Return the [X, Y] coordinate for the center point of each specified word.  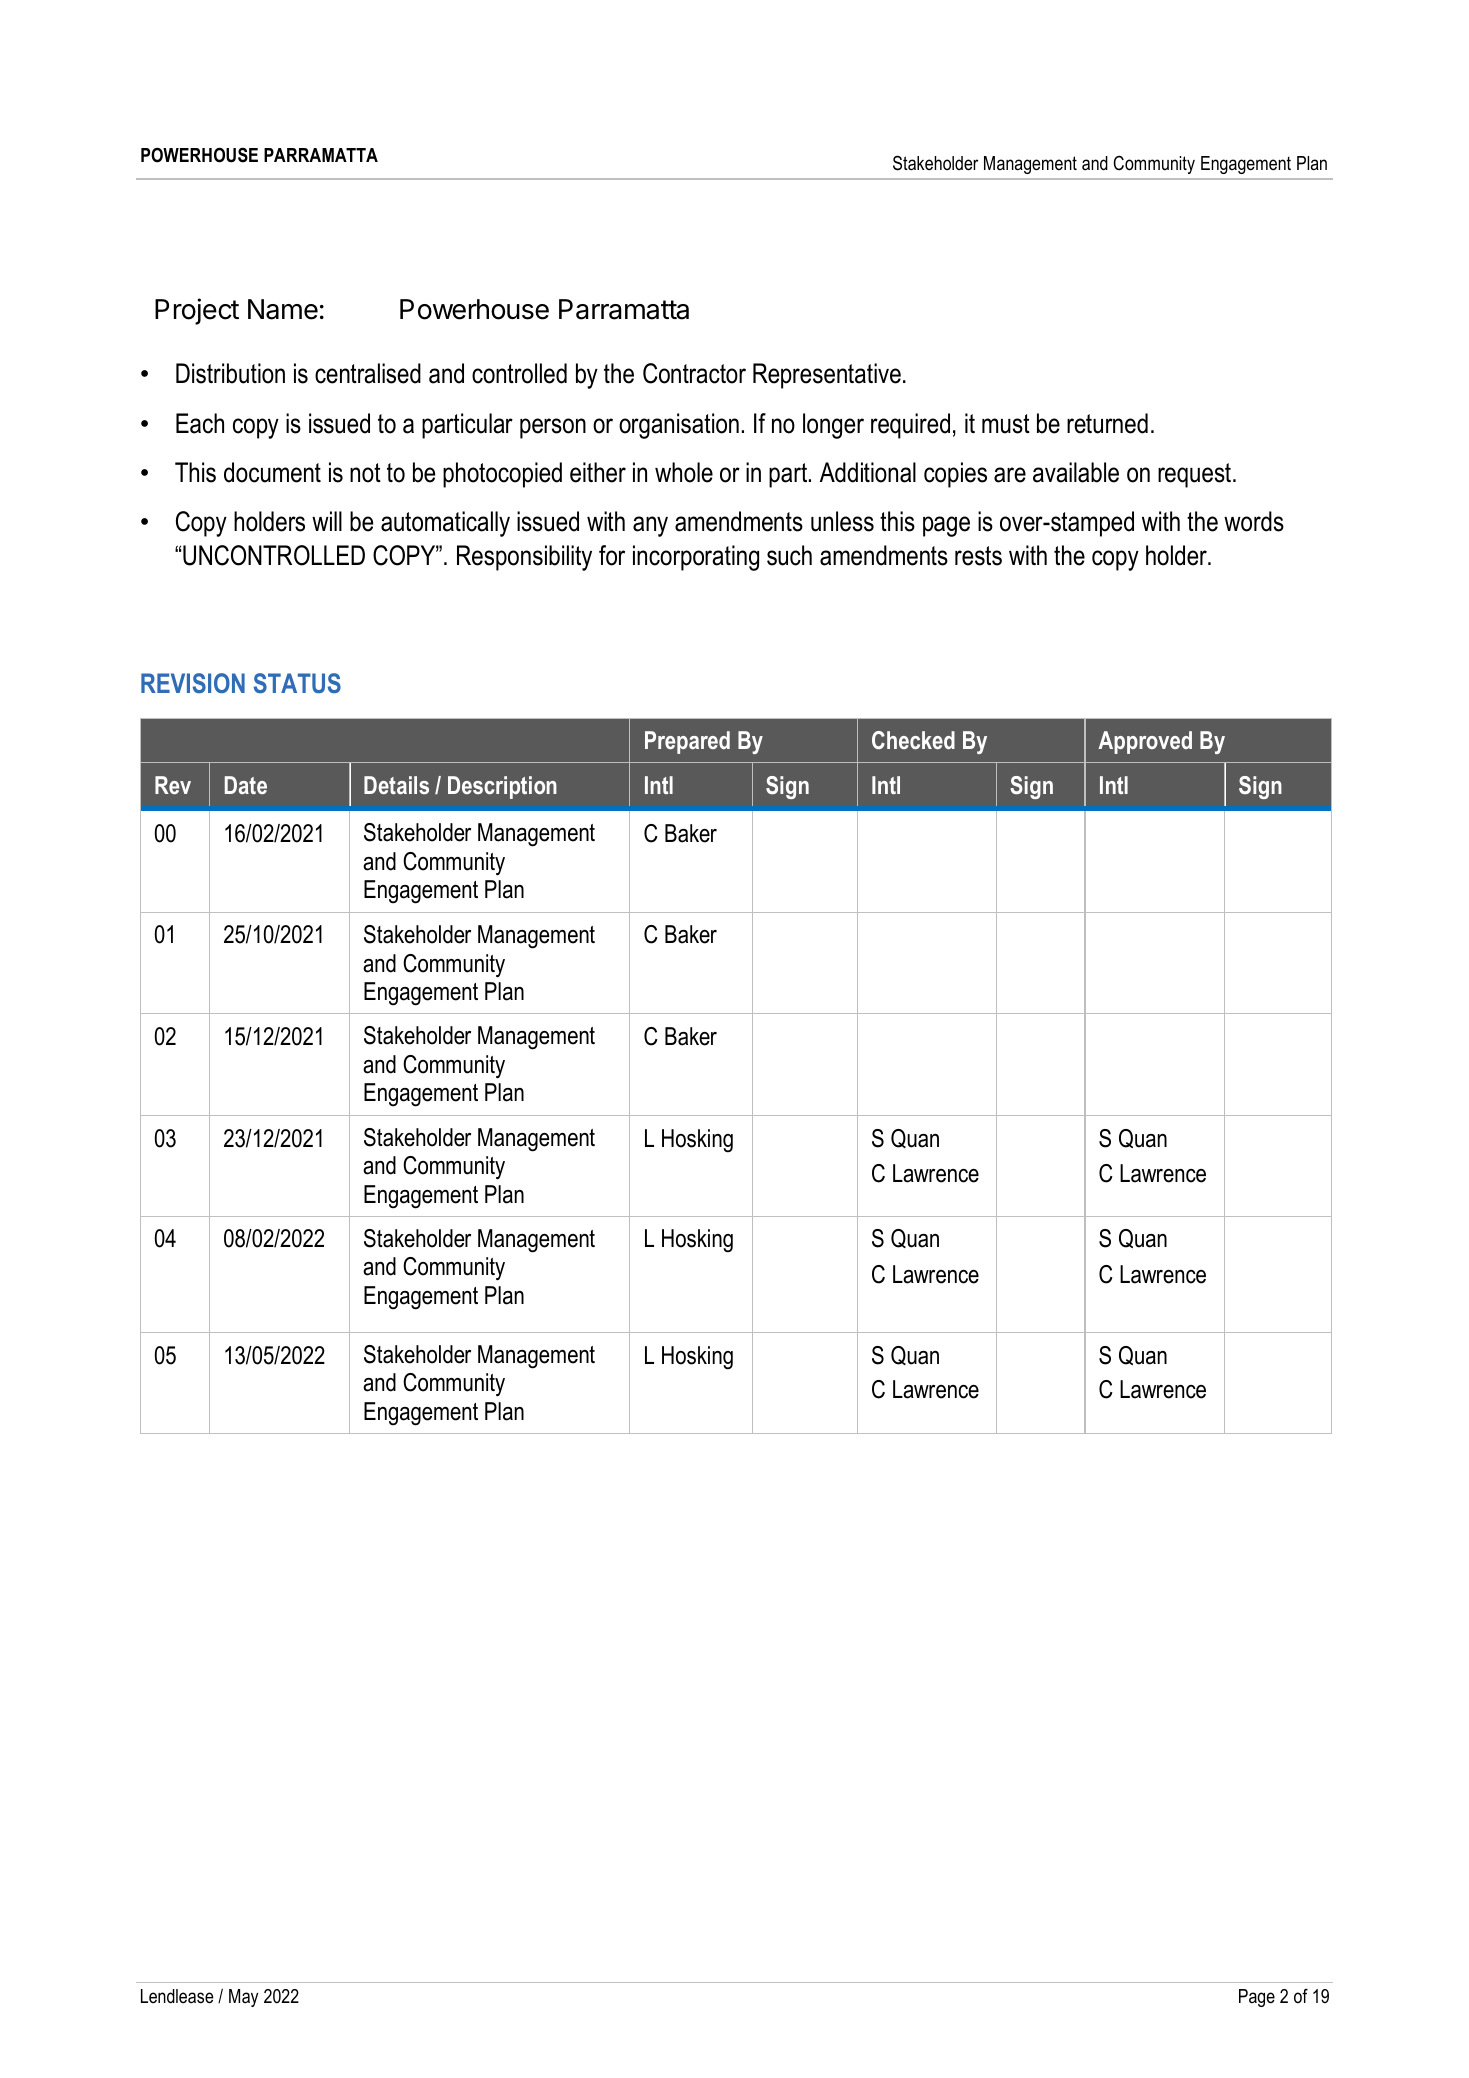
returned [1107, 423]
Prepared [687, 742]
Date [246, 785]
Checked [913, 740]
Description [502, 787]
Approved [1145, 742]
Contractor [694, 373]
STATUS [297, 683]
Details [396, 785]
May [243, 1998]
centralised [368, 373]
